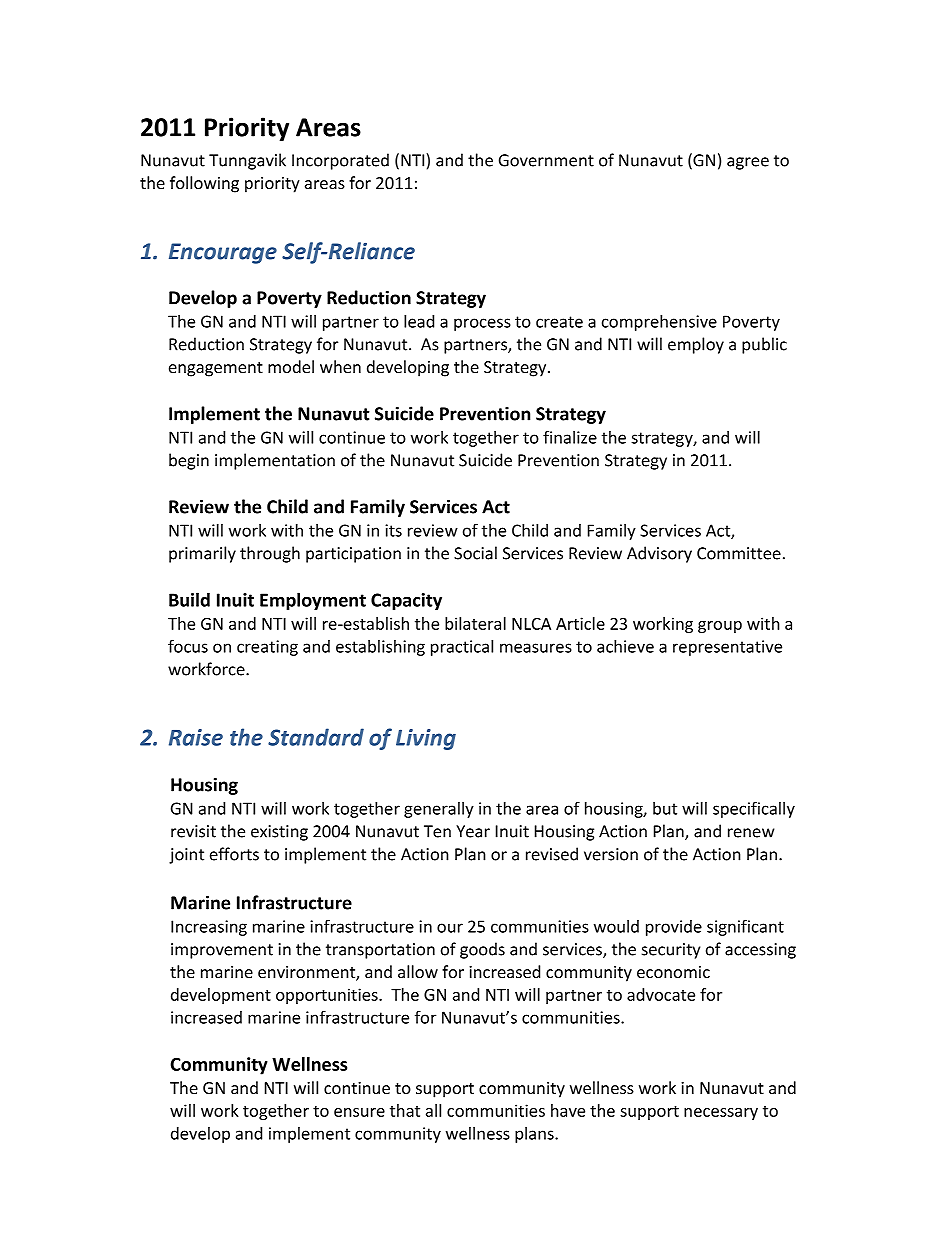  Describe the element at coordinates (546, 160) in the page. I see `Government` at that location.
